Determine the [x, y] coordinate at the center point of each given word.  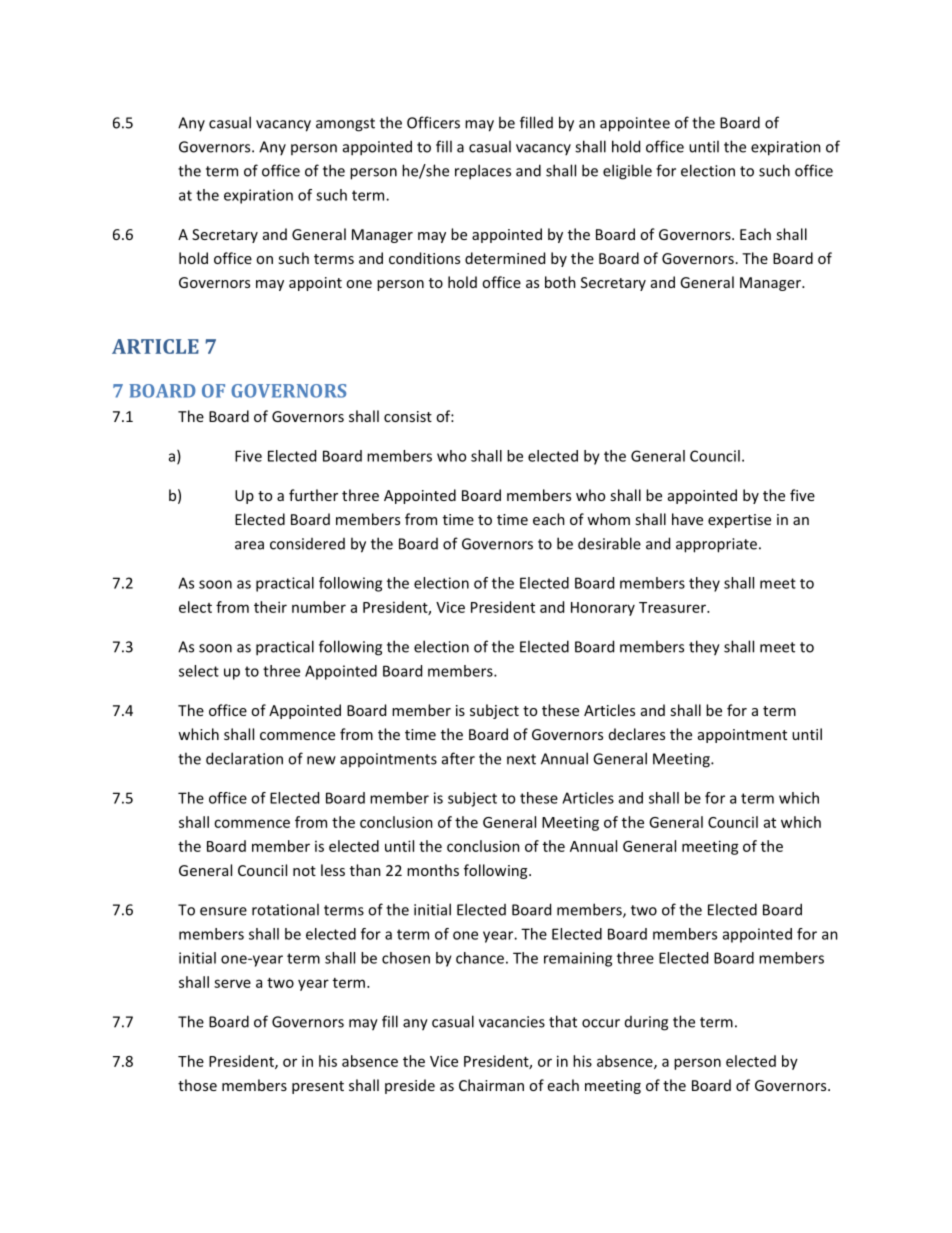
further [313, 495]
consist [408, 416]
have [687, 519]
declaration [244, 758]
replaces [483, 172]
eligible [627, 172]
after [458, 758]
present [318, 1087]
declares [637, 734]
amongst [345, 125]
